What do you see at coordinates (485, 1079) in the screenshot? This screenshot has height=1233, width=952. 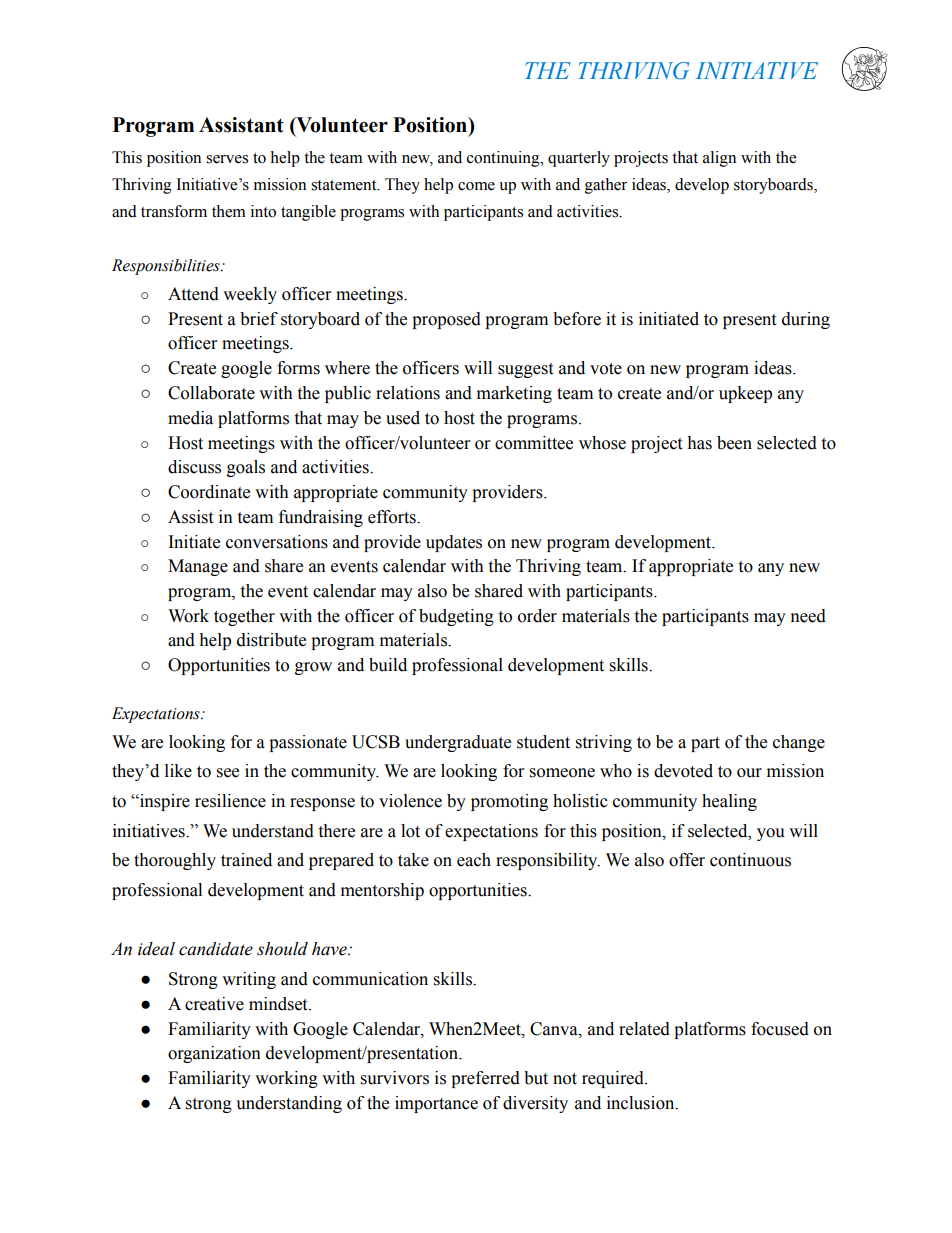 I see `preferred` at bounding box center [485, 1079].
